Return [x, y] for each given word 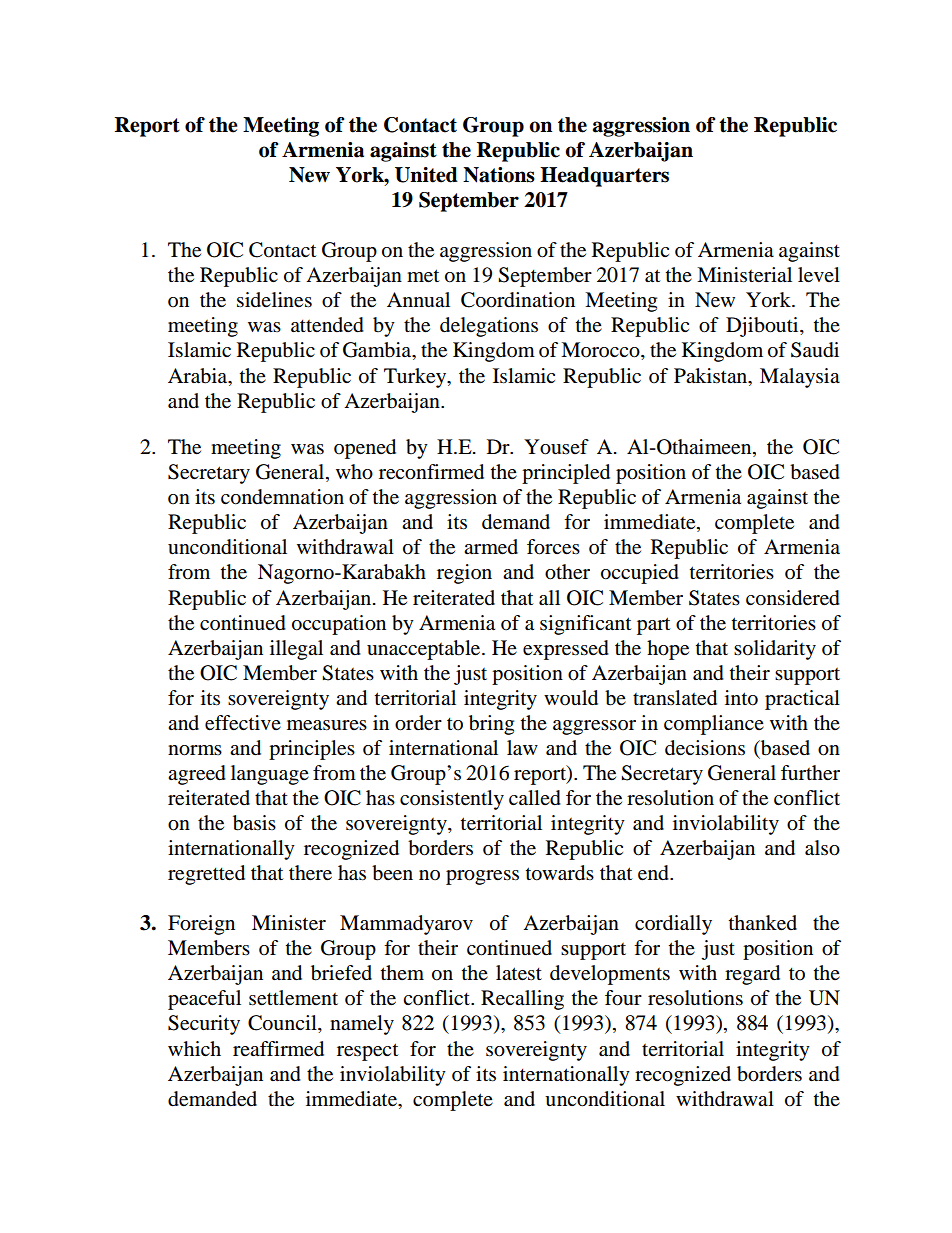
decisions [705, 748]
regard [752, 975]
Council [283, 1024]
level [819, 275]
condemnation [282, 497]
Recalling [522, 1000]
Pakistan [712, 376]
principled [566, 474]
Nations [499, 175]
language [270, 775]
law [522, 748]
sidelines [274, 300]
